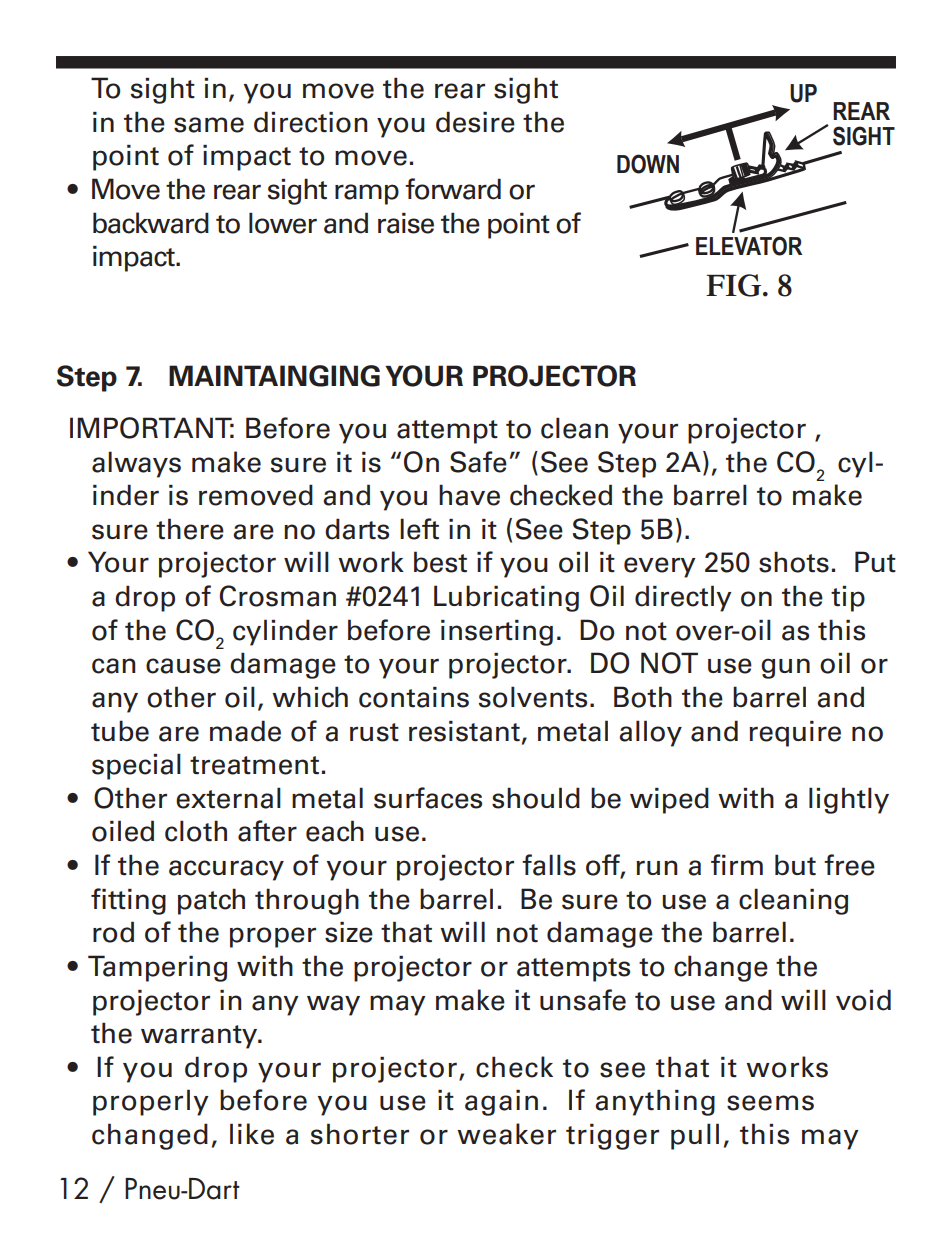  What do you see at coordinates (469, 495) in the image?
I see `HAVE` at bounding box center [469, 495].
